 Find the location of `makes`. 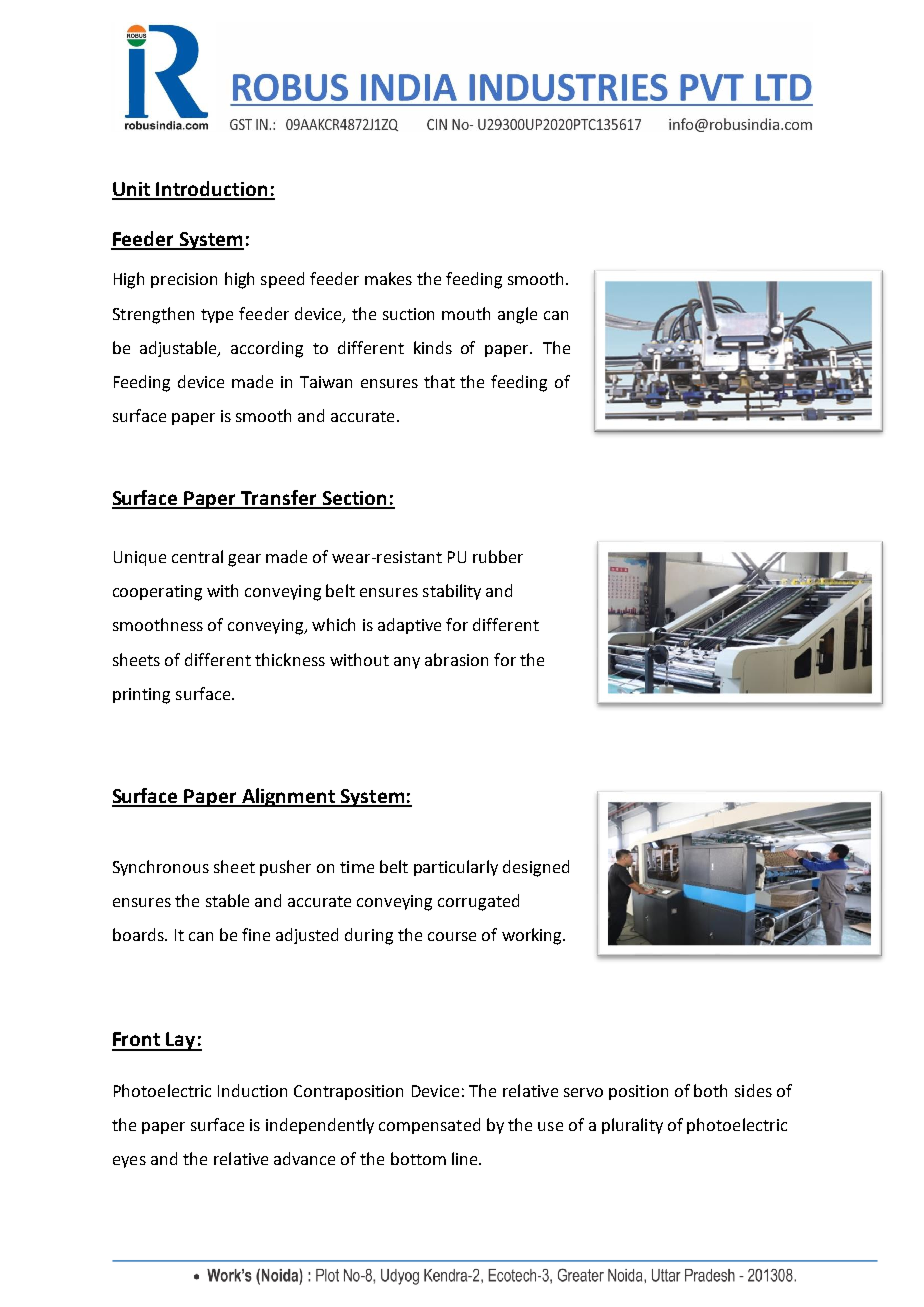

makes is located at coordinates (388, 278).
